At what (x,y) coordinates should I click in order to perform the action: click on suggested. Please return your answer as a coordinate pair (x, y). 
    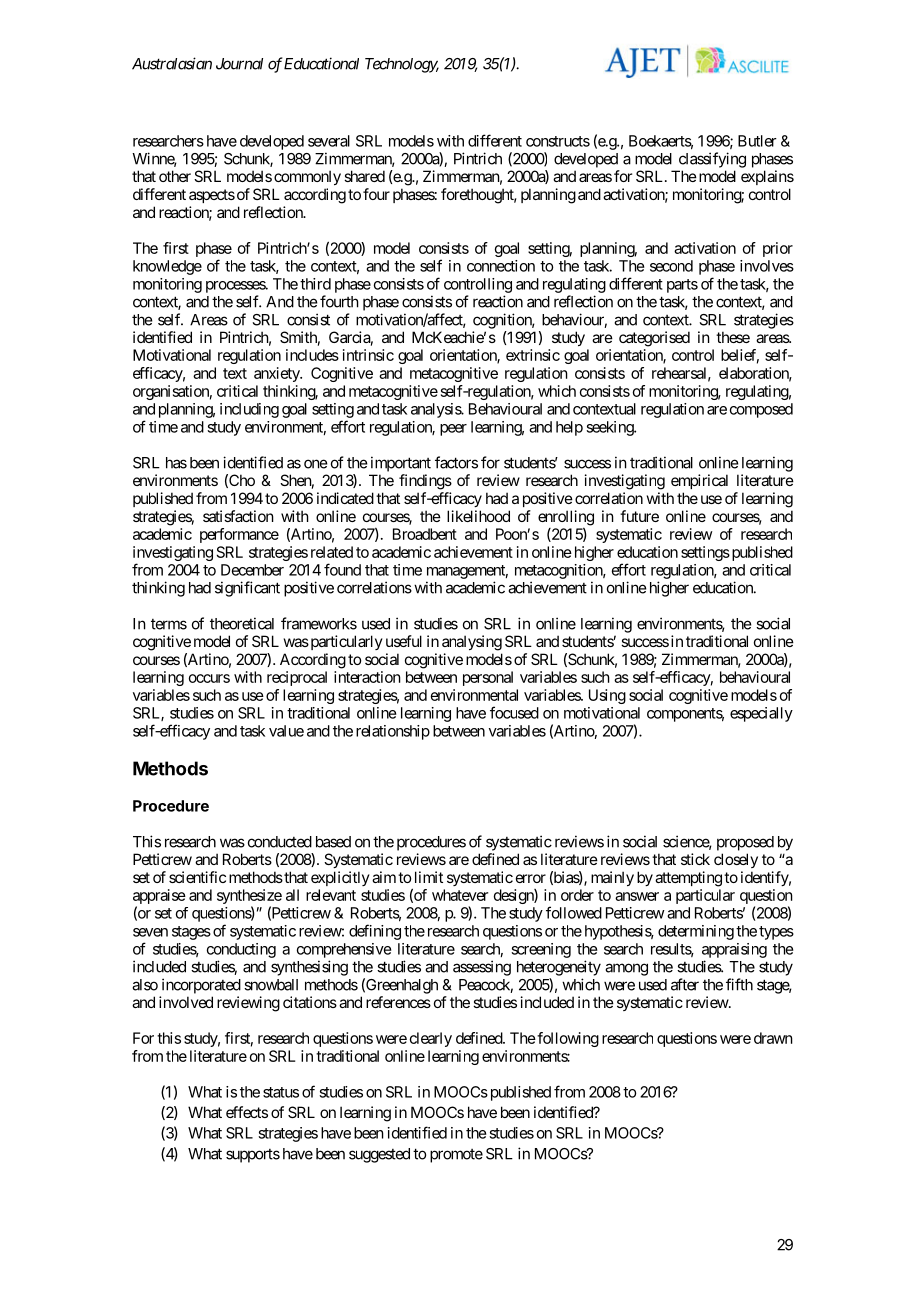
    Looking at the image, I should click on (379, 1155).
